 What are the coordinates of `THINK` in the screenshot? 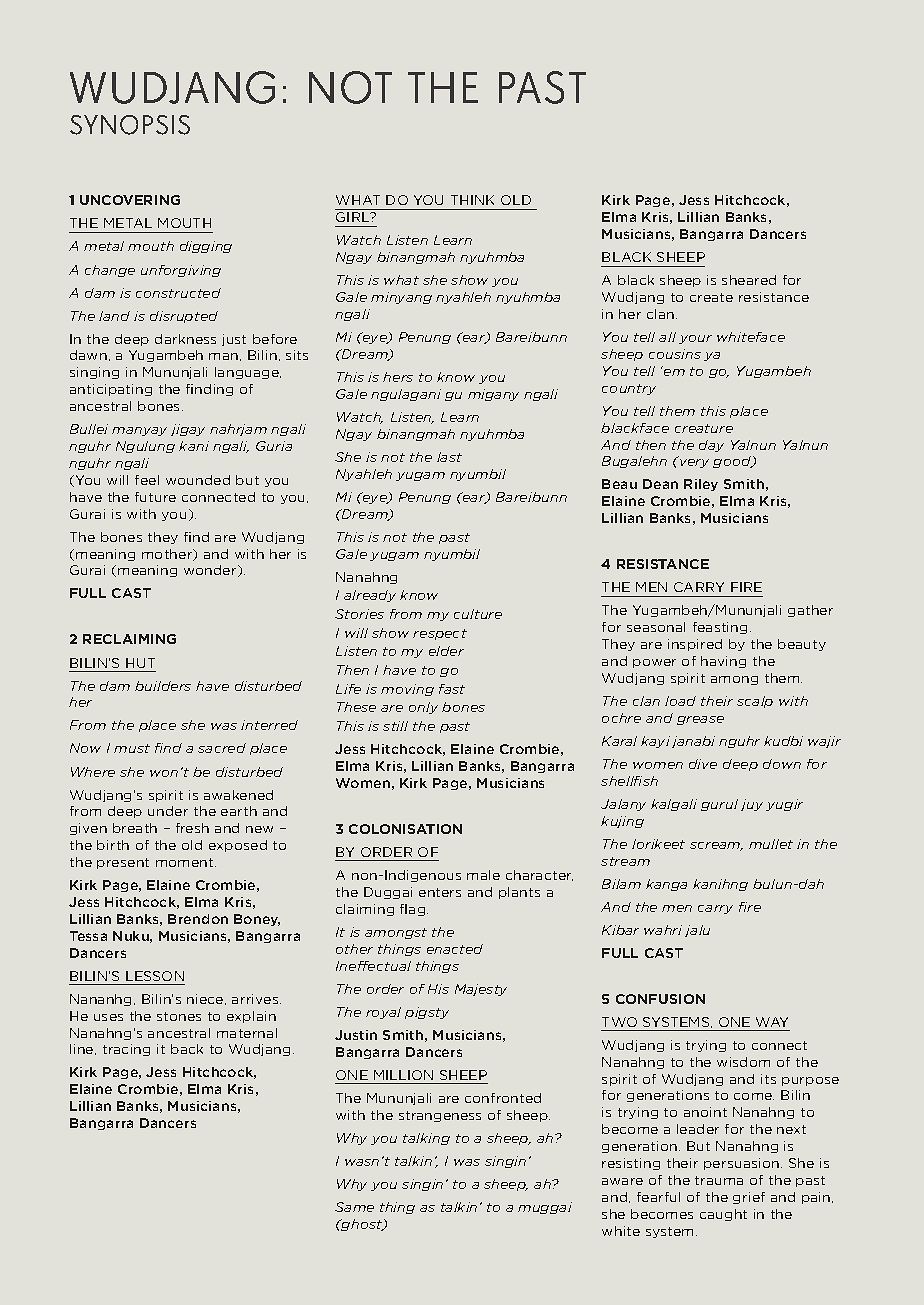 It's located at (472, 200).
